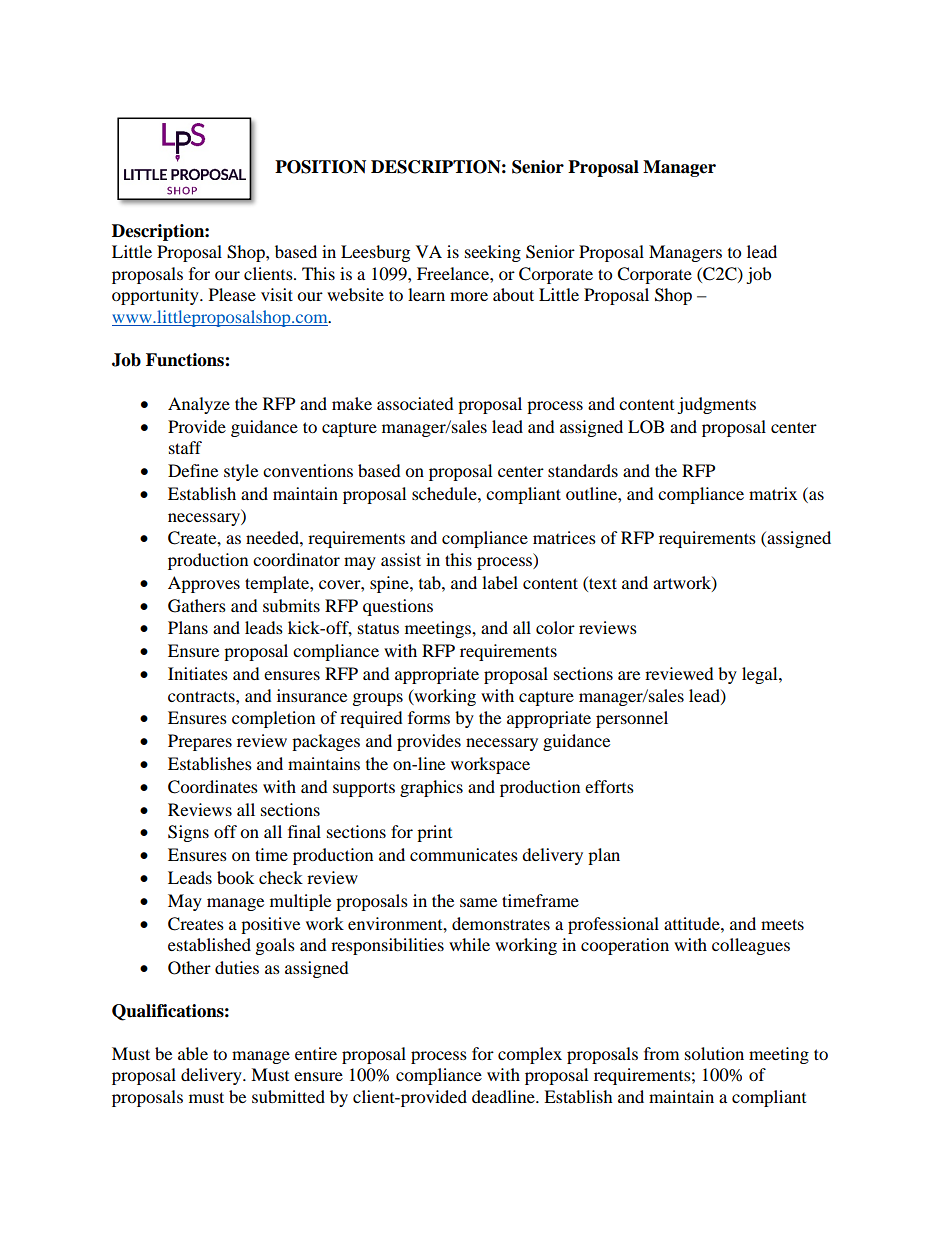 The height and width of the screenshot is (1233, 952). Describe the element at coordinates (500, 582) in the screenshot. I see `label` at that location.
